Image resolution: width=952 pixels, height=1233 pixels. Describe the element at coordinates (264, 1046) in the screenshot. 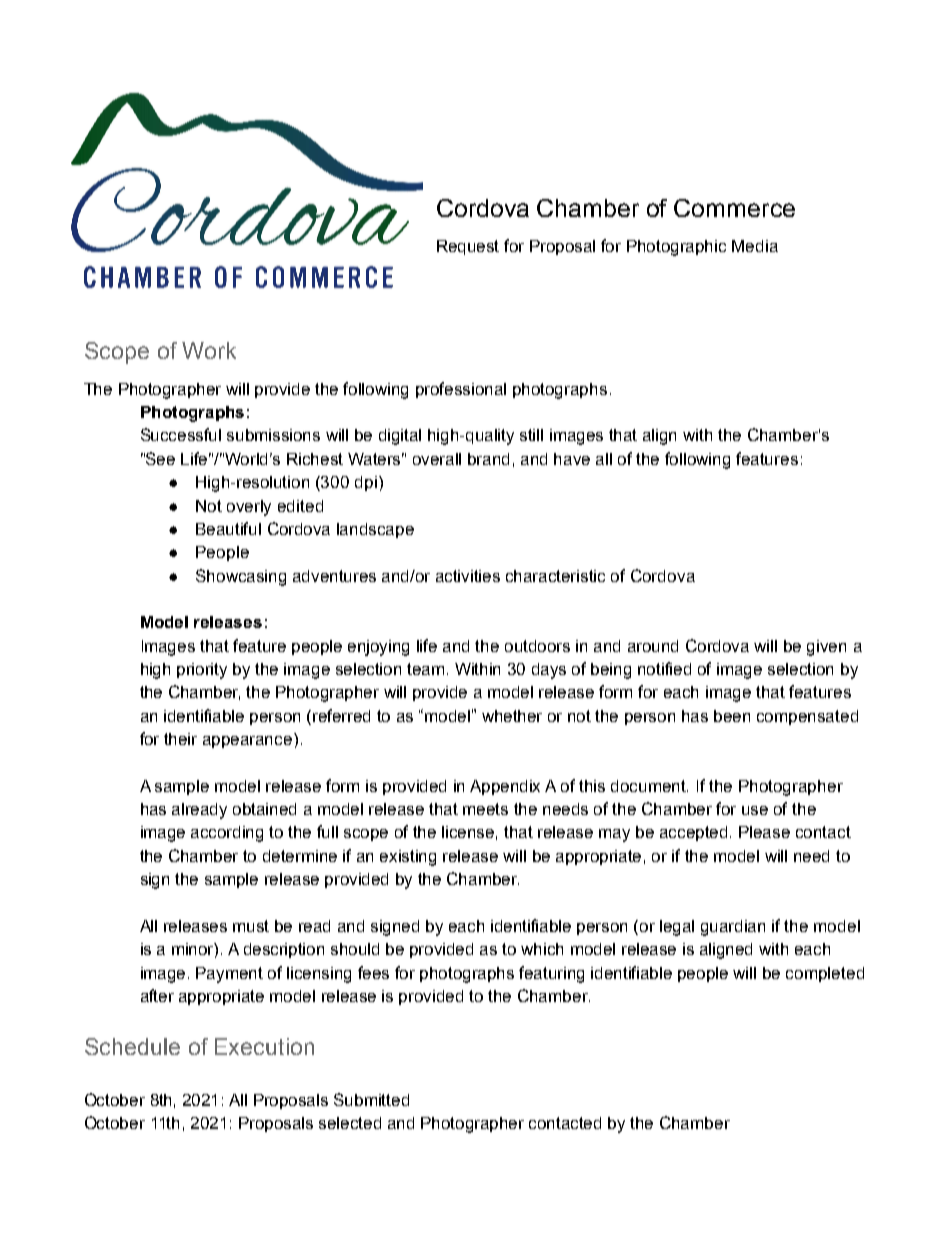

I see `Execution` at that location.
